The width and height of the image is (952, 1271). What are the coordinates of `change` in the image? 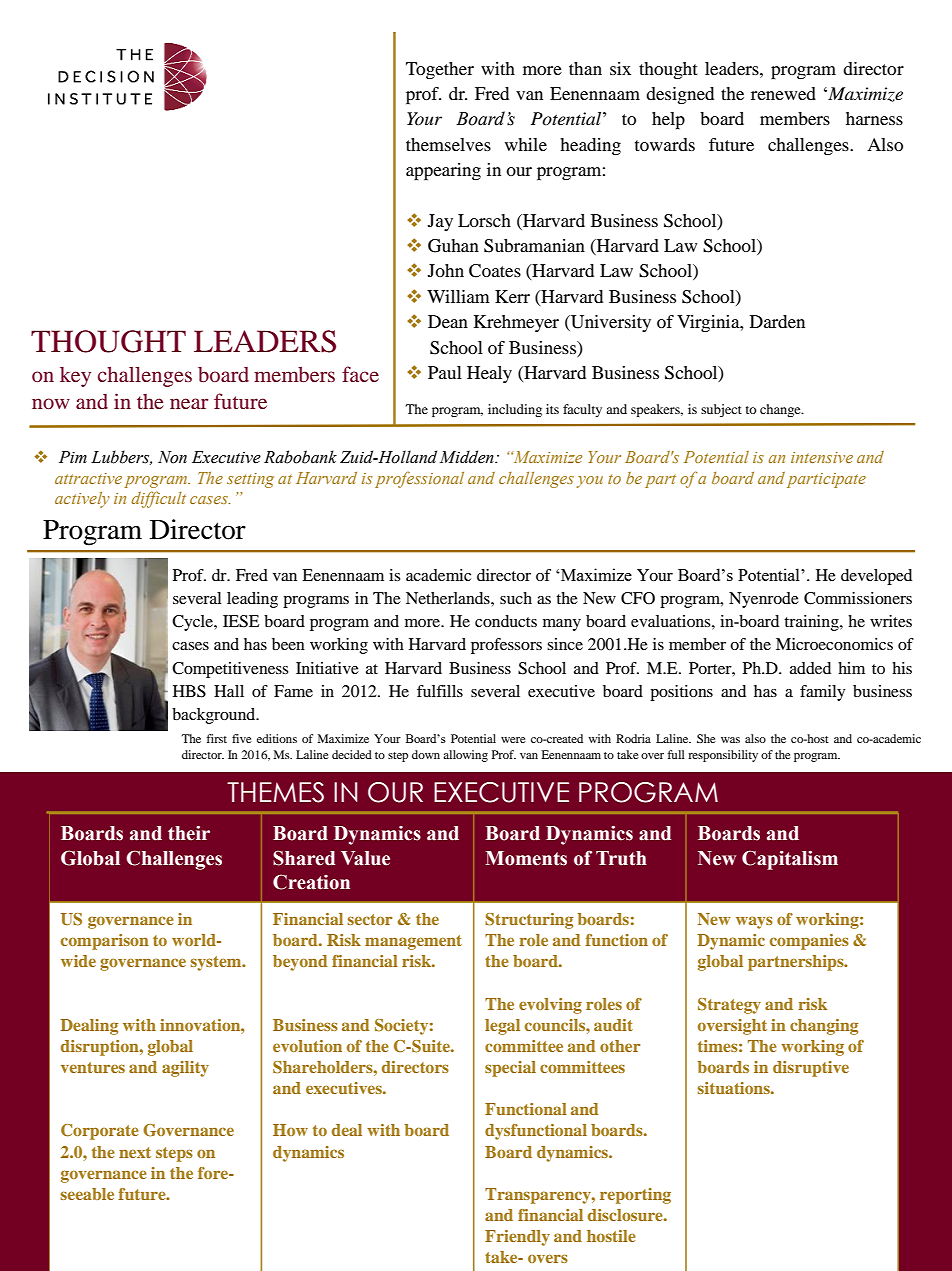 It's located at (781, 410).
